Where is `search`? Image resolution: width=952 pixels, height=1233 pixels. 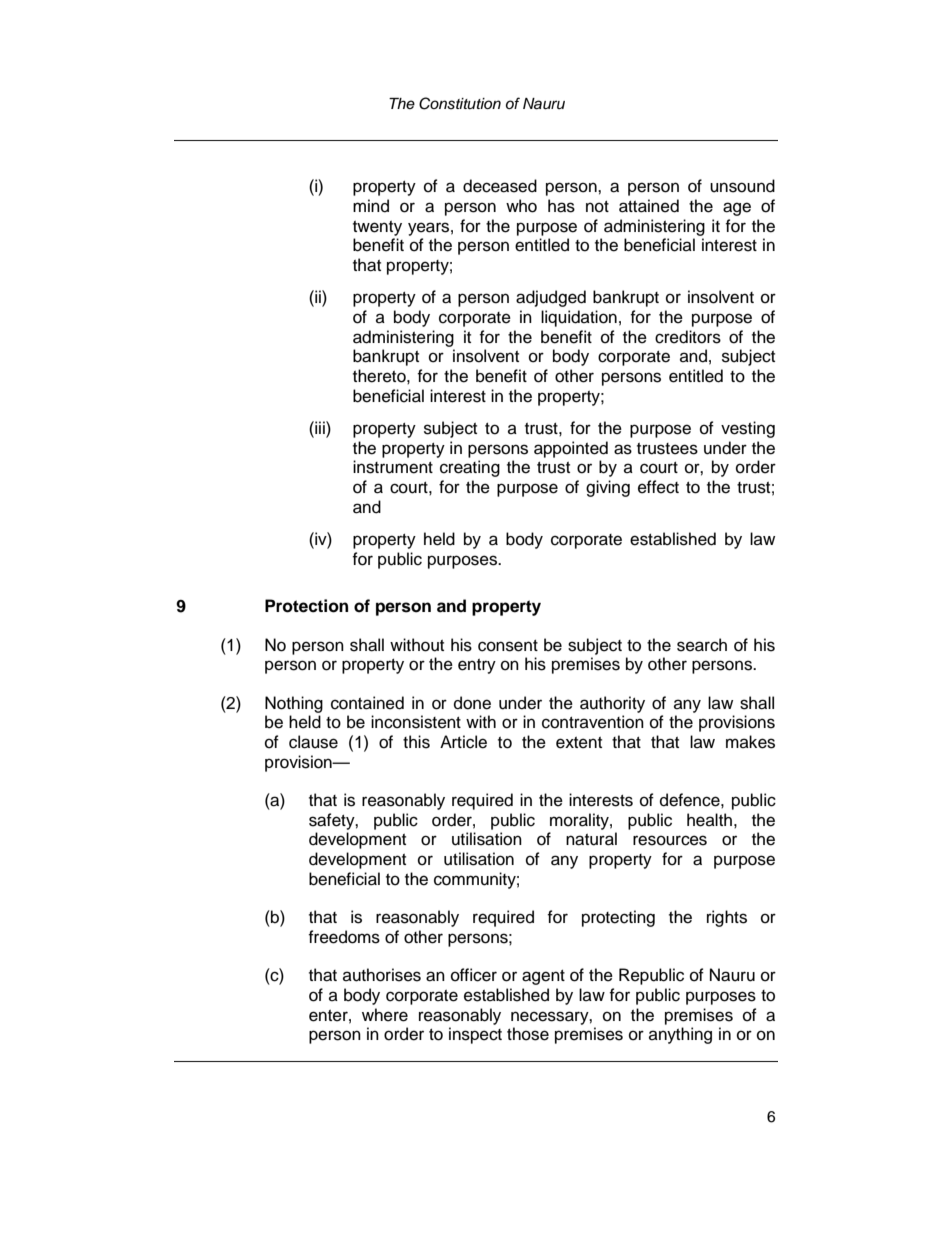 search is located at coordinates (702, 645).
